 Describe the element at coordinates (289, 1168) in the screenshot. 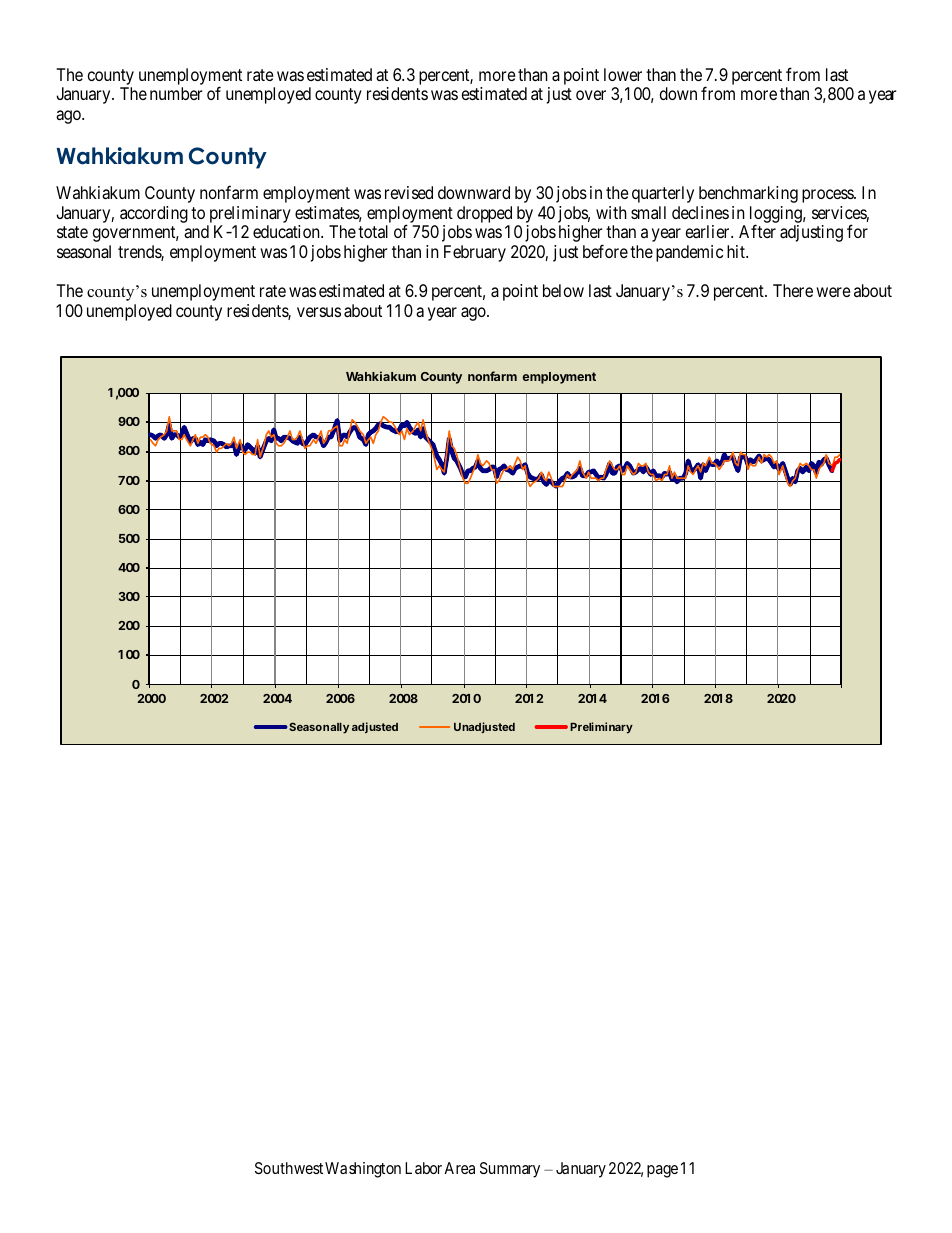

I see `Southwest` at that location.
